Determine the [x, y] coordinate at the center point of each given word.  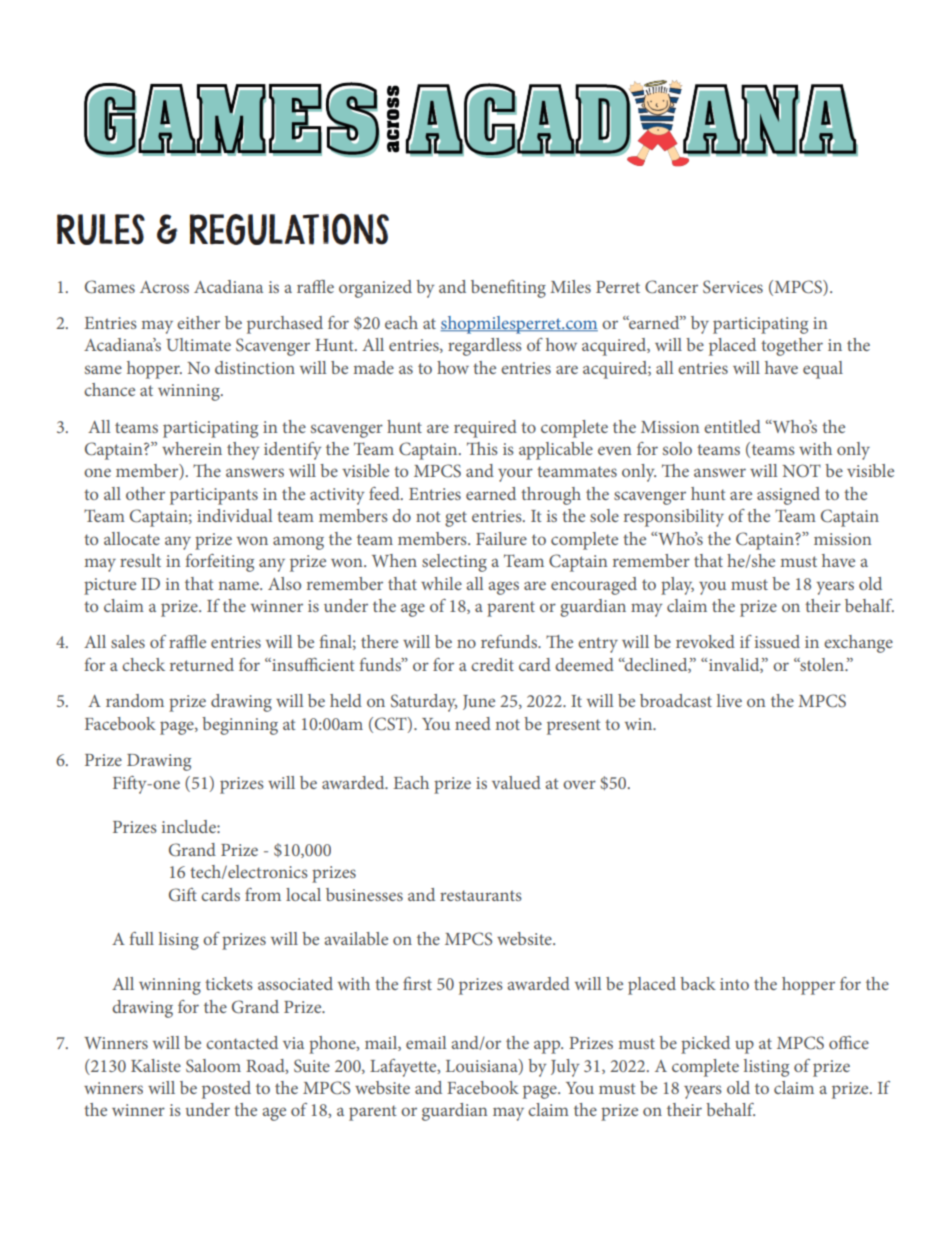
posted [226, 1090]
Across [164, 287]
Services [733, 287]
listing [766, 1068]
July [565, 1068]
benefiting [508, 289]
